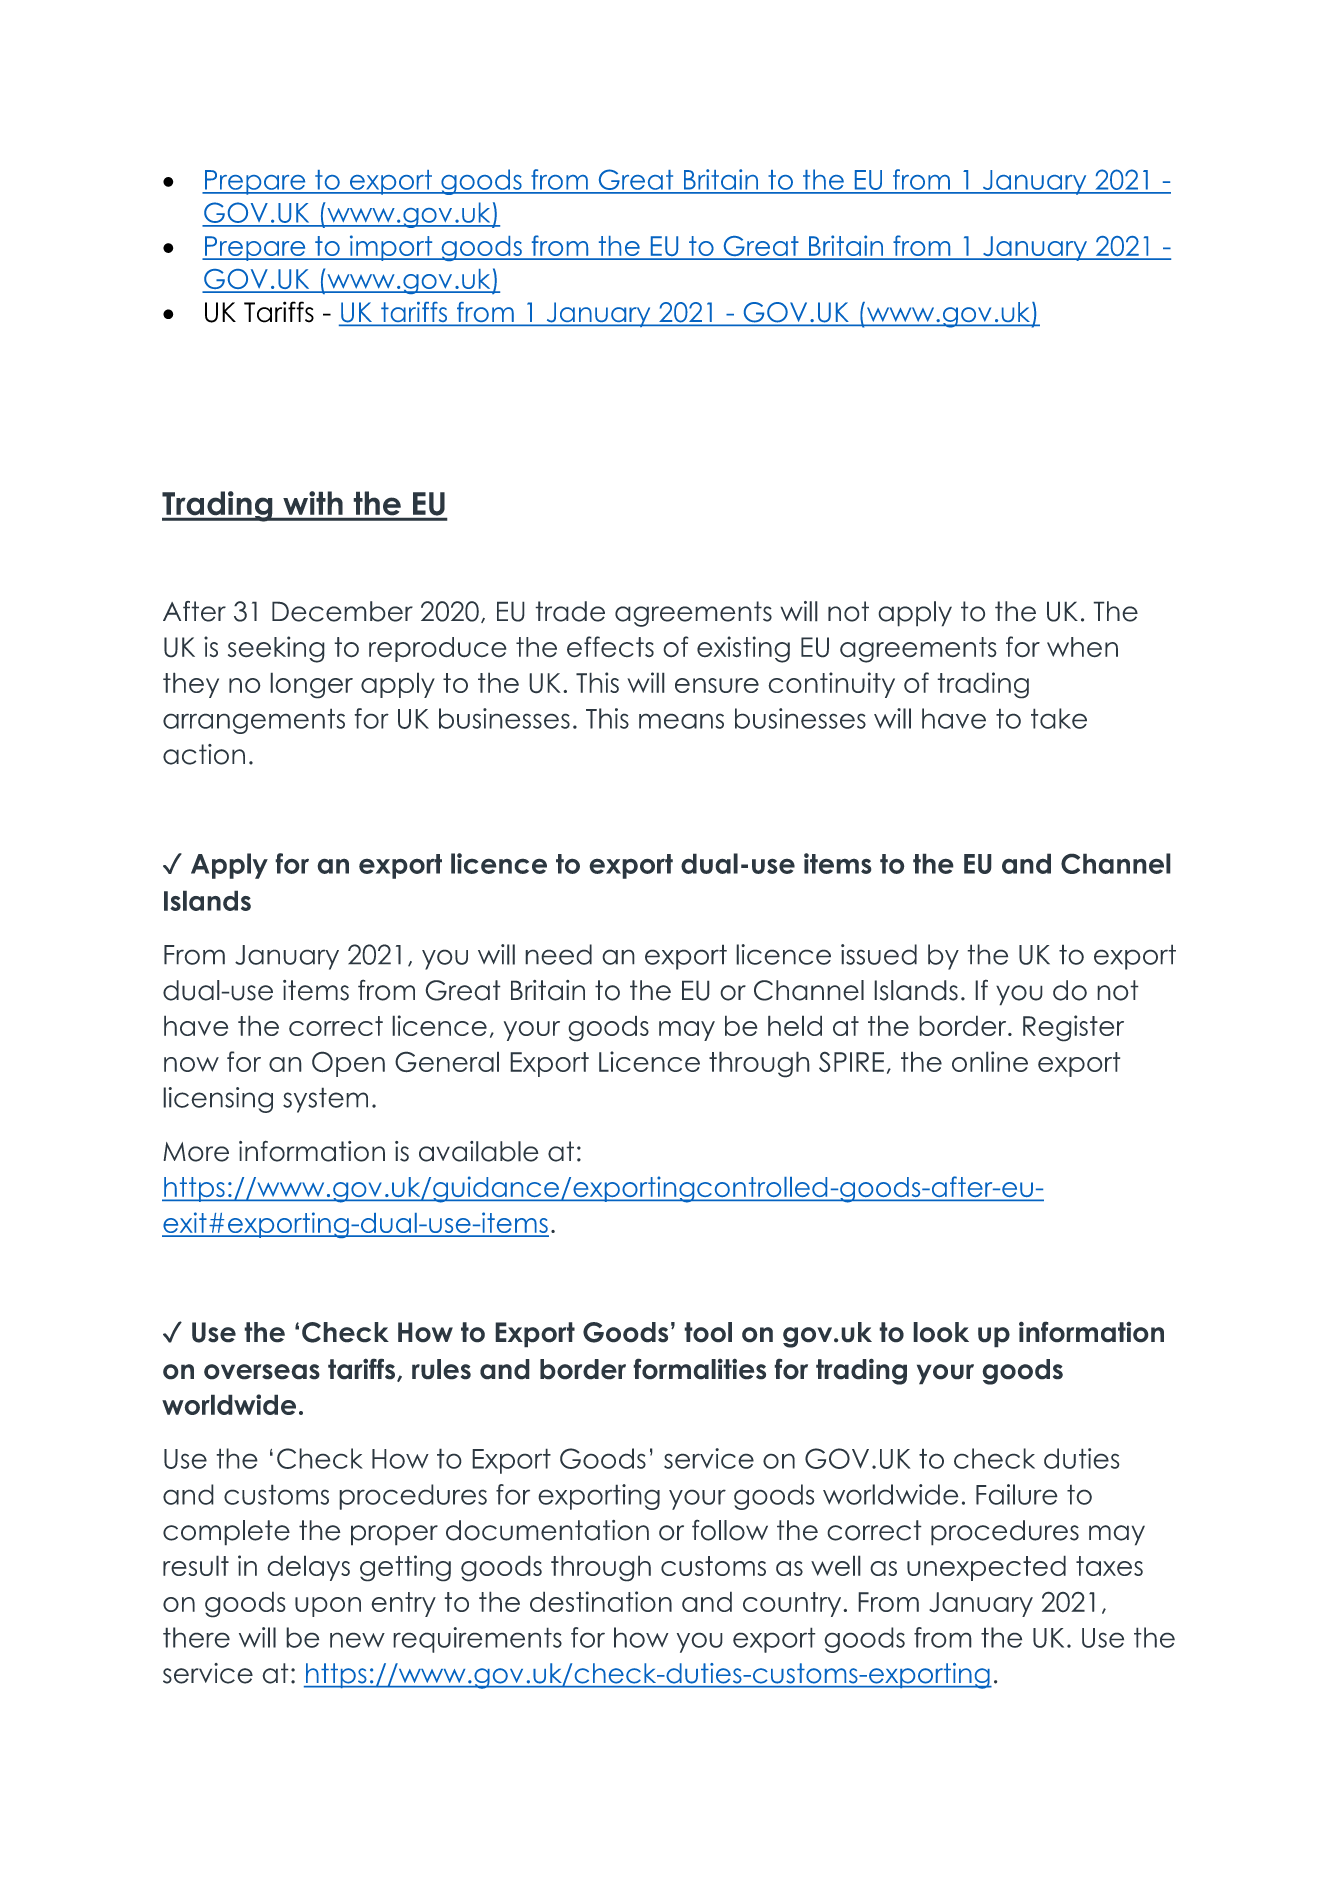 The height and width of the document is (1896, 1340). Describe the element at coordinates (262, 1372) in the document. I see `overseas` at that location.
